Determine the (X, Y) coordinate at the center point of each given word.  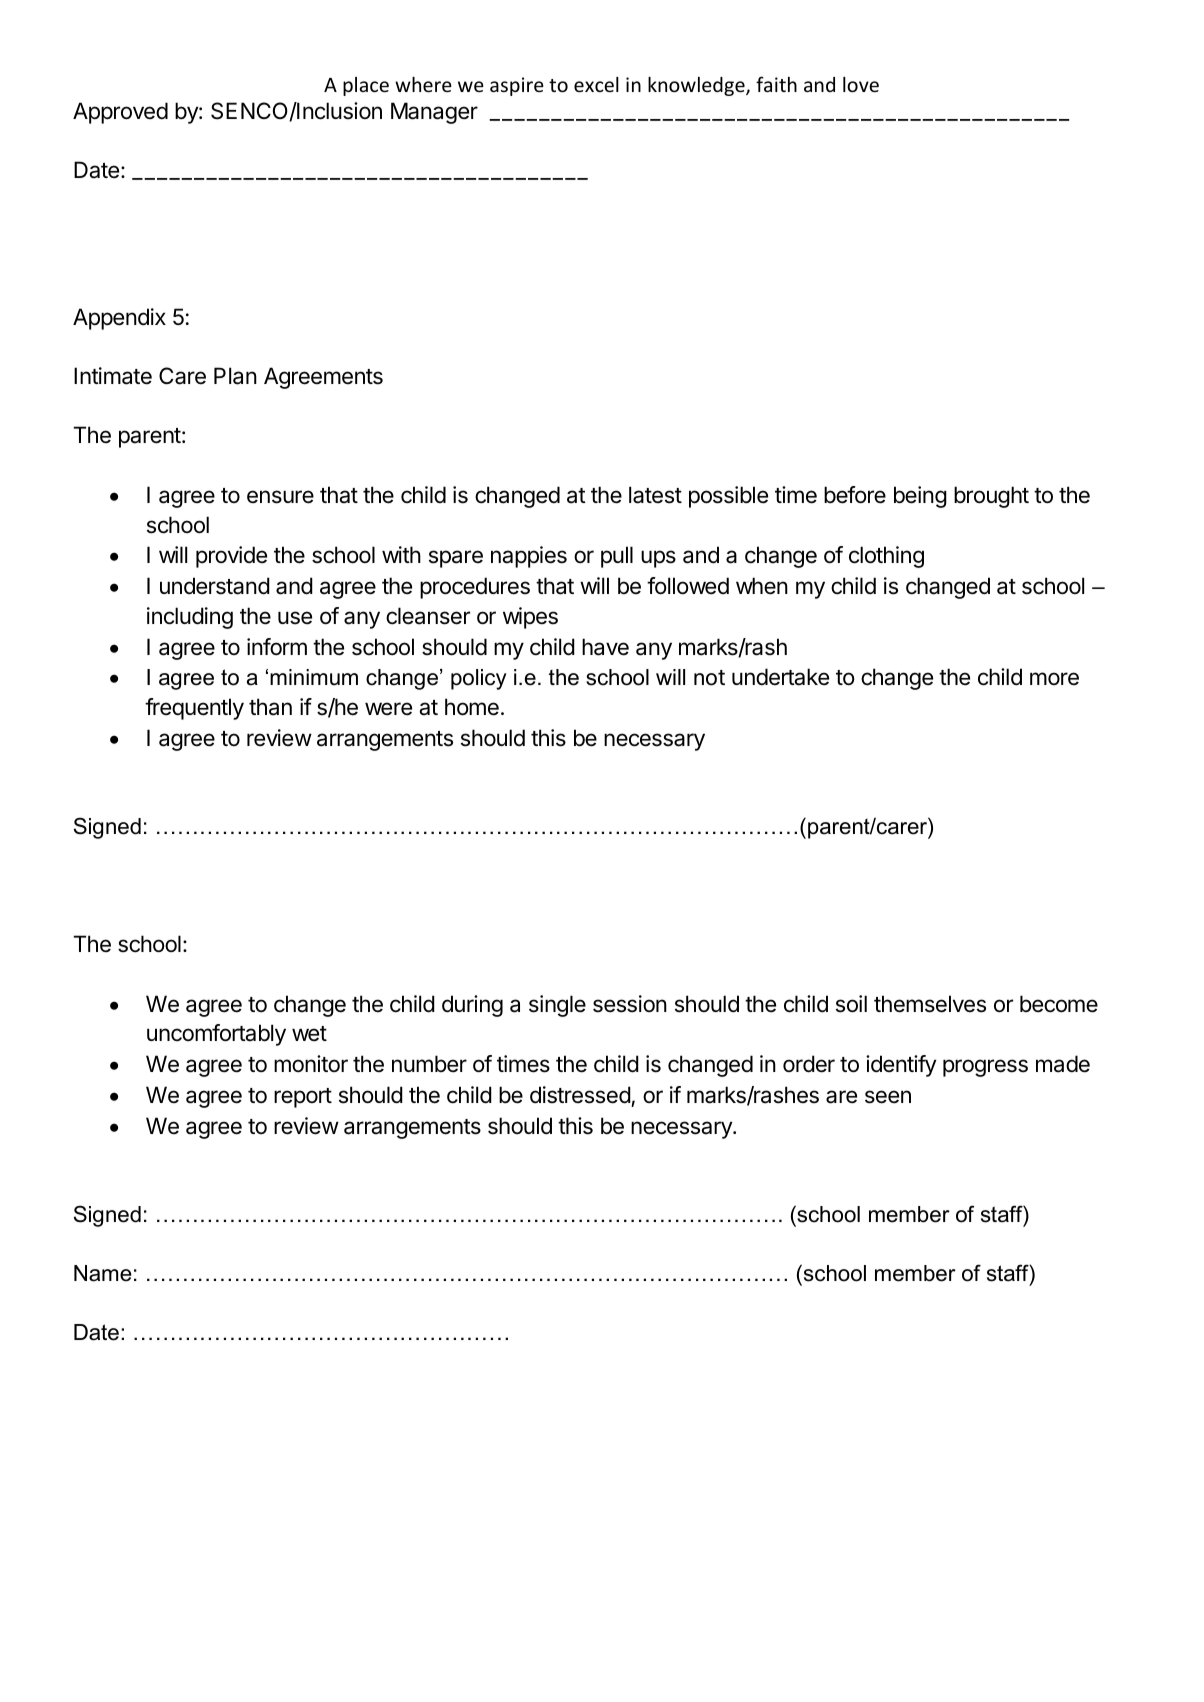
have (605, 647)
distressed (580, 1095)
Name (103, 1273)
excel (596, 84)
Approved (120, 113)
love (861, 84)
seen (888, 1097)
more (1054, 679)
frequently (194, 709)
